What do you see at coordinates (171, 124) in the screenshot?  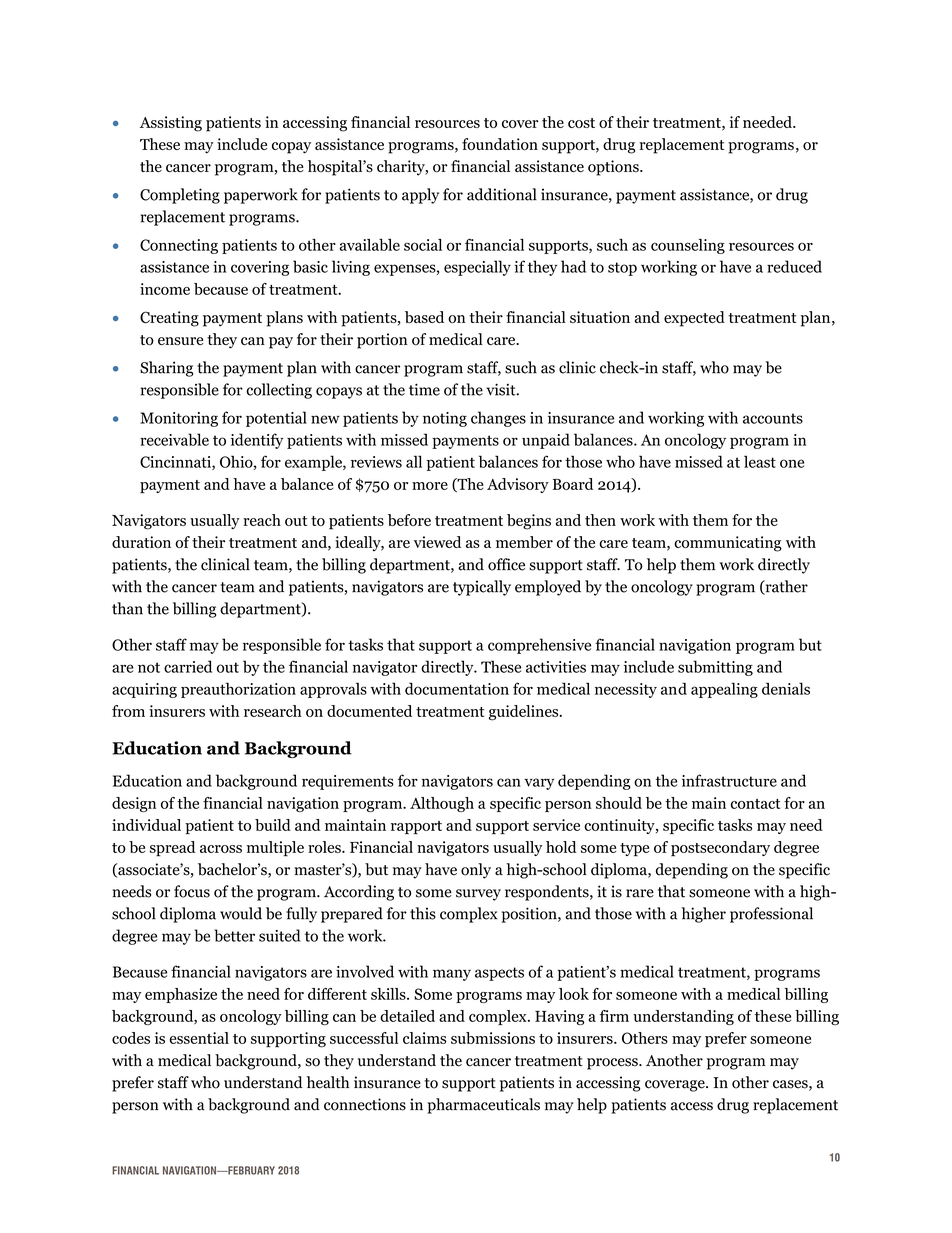 I see `Assisting` at bounding box center [171, 124].
